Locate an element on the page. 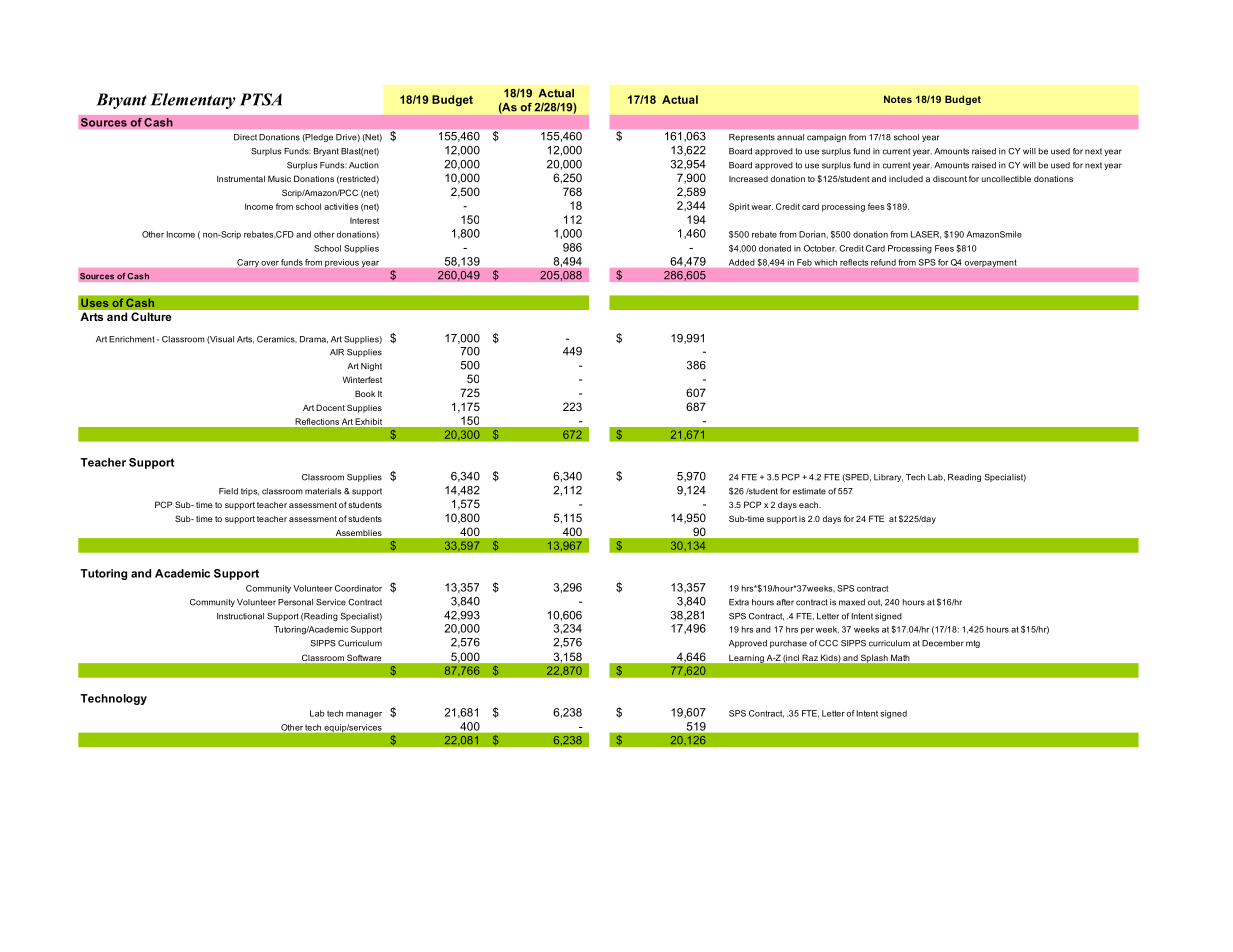 Image resolution: width=1233 pixels, height=952 pixels. Carry is located at coordinates (248, 263).
